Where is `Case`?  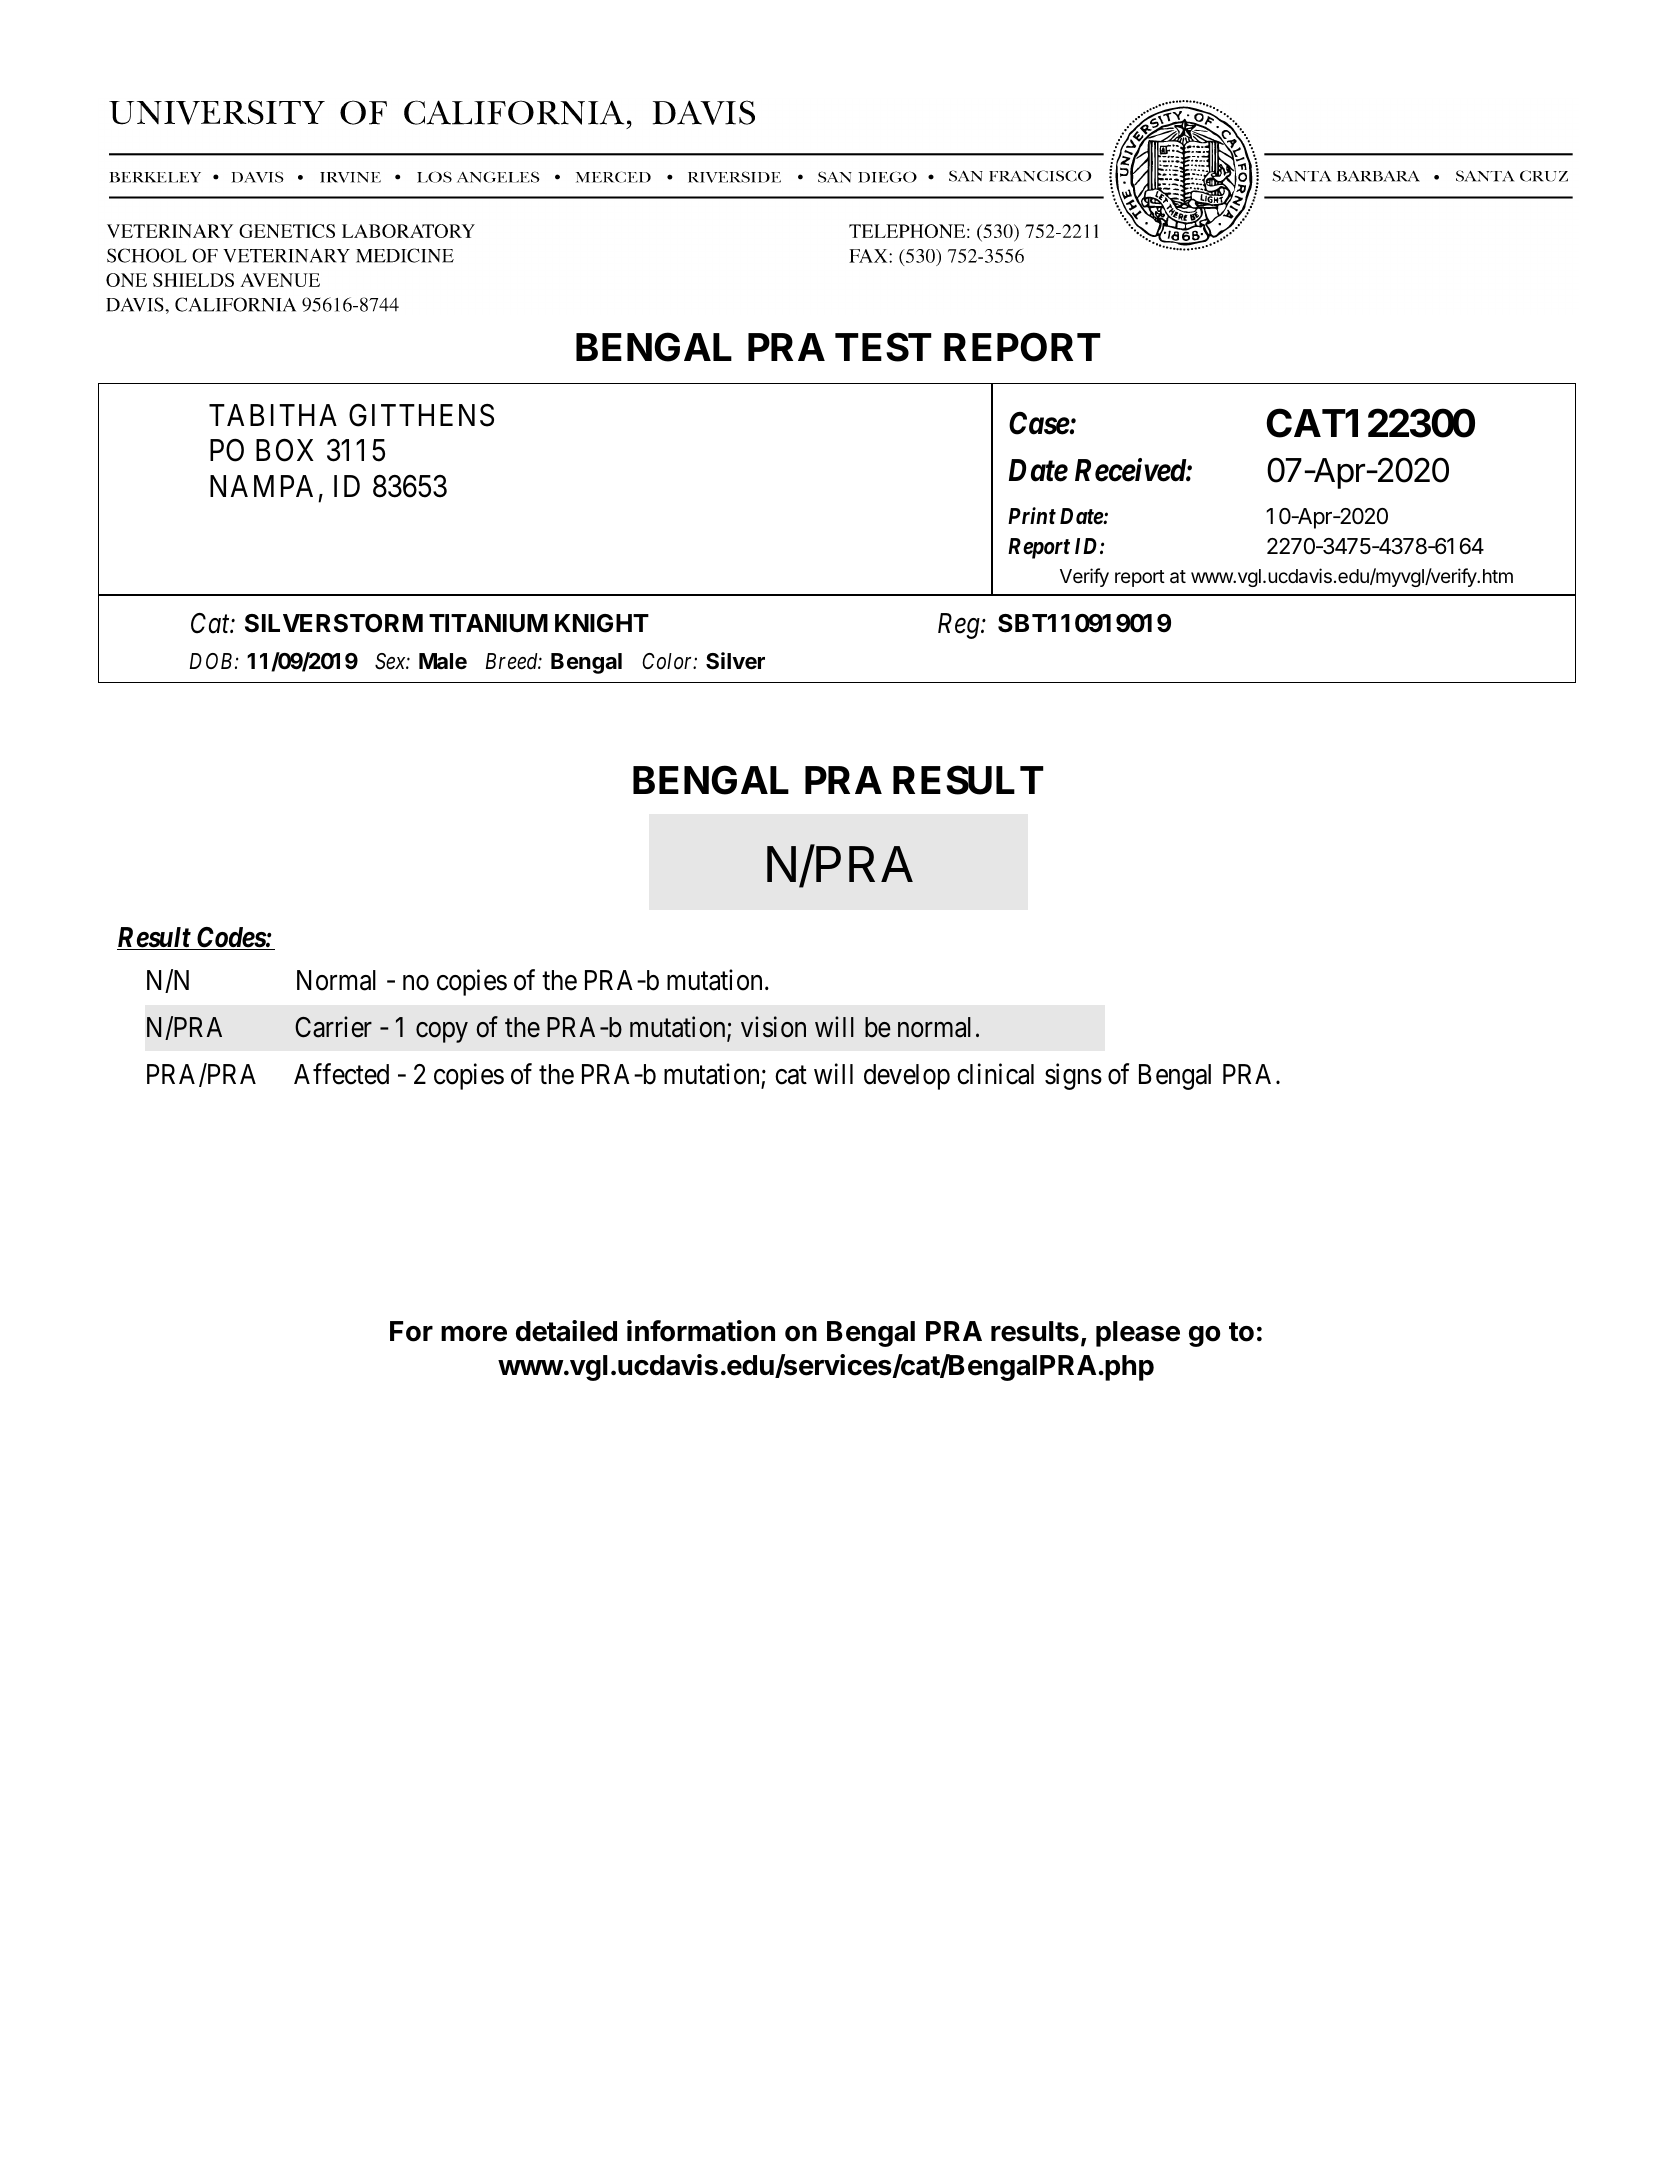 Case is located at coordinates (1039, 423).
